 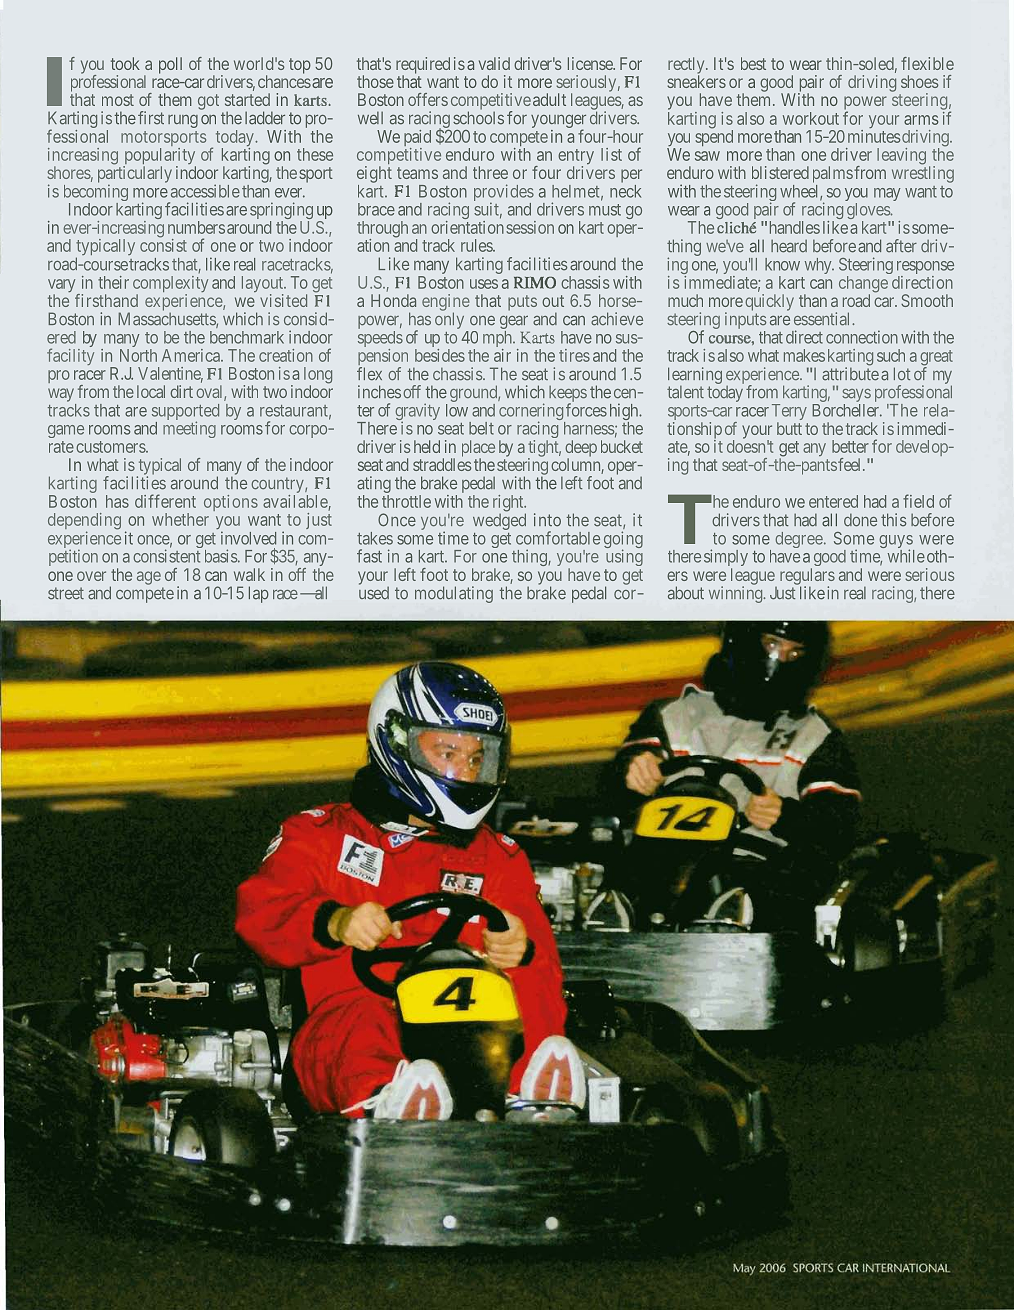 What do you see at coordinates (530, 227) in the page?
I see `session` at bounding box center [530, 227].
